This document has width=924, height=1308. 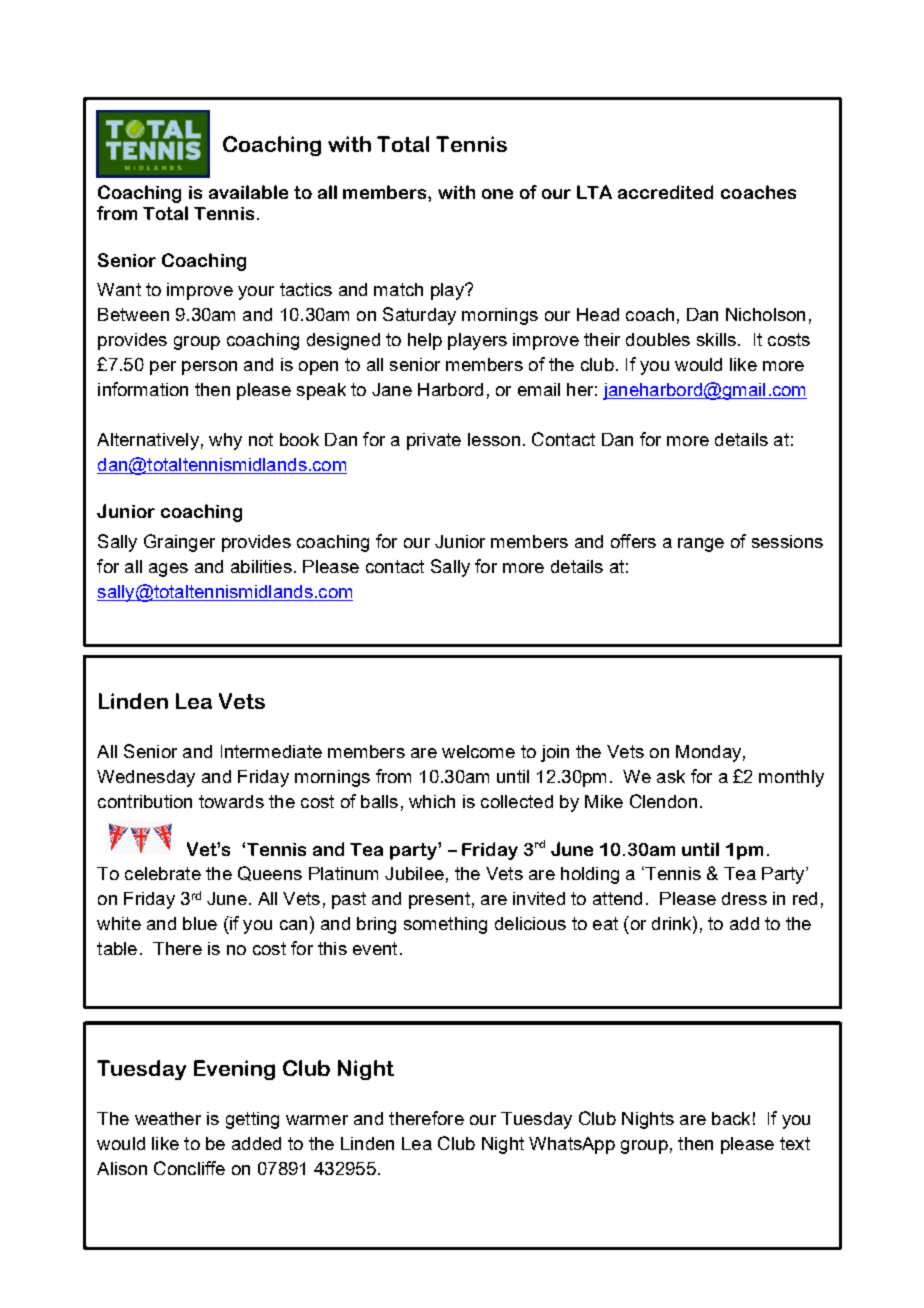 What do you see at coordinates (665, 192) in the document?
I see `accredited` at bounding box center [665, 192].
